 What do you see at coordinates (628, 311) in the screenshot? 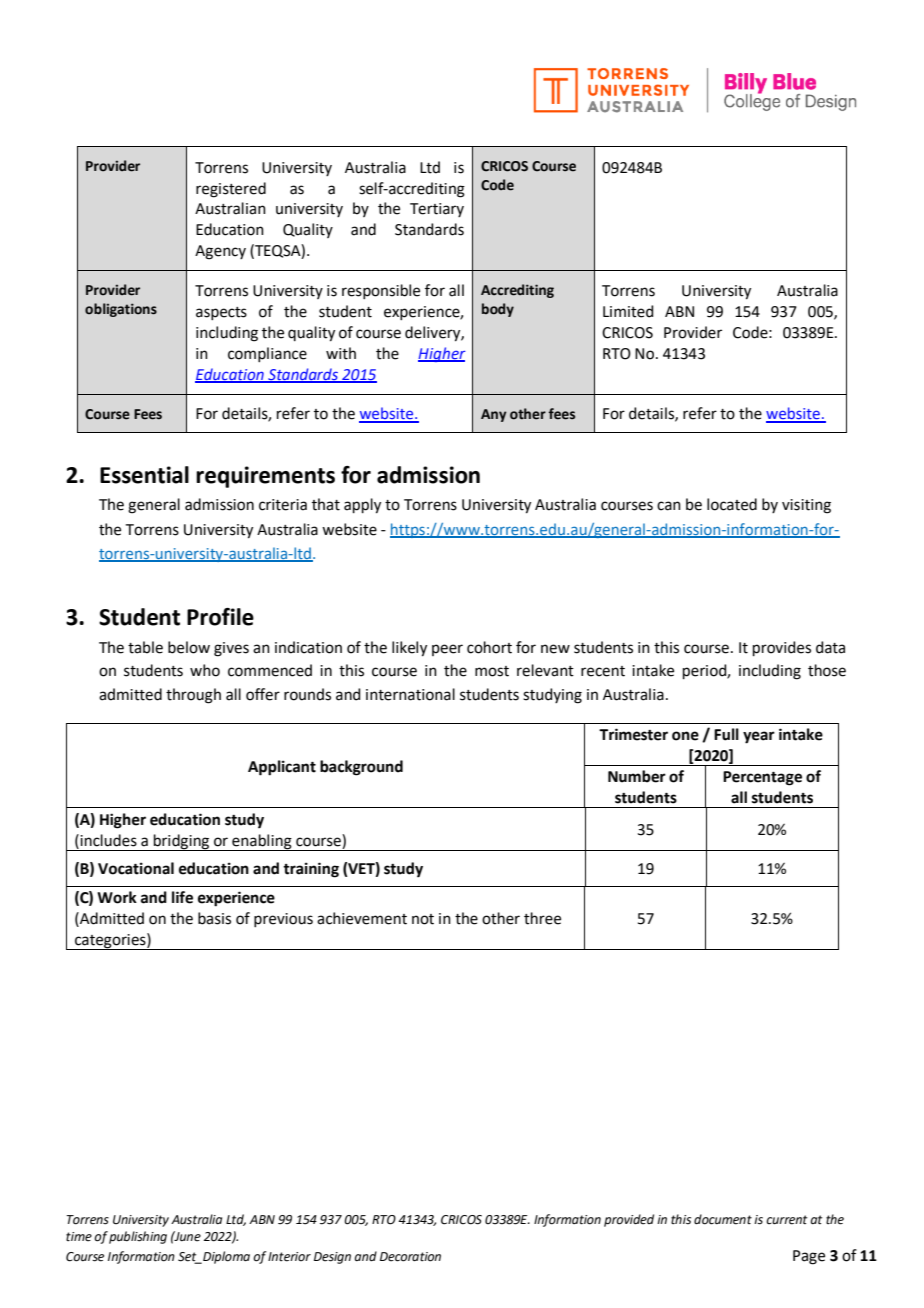
I see `Limited` at bounding box center [628, 311].
